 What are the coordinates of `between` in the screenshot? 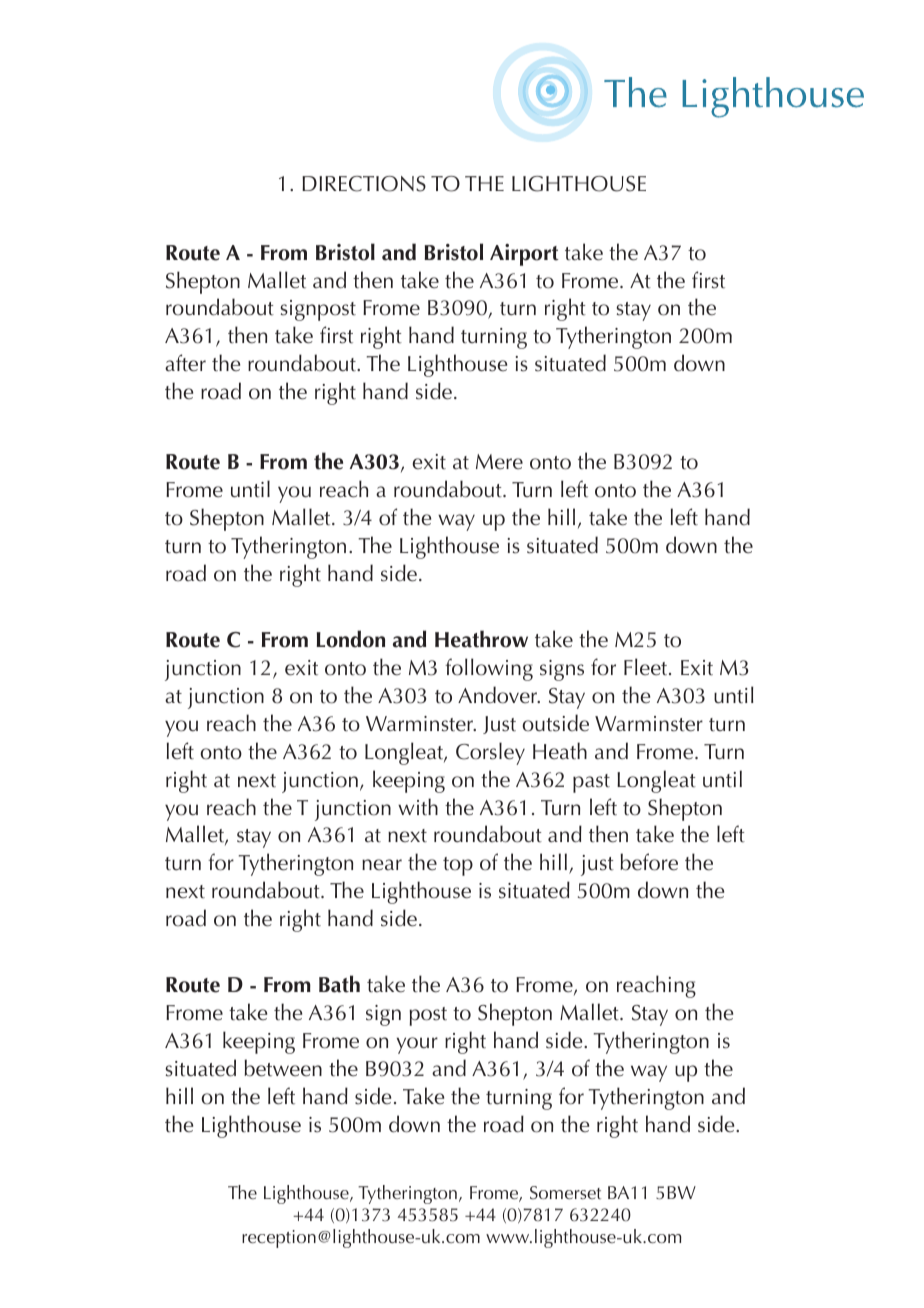 It's located at (283, 1068).
